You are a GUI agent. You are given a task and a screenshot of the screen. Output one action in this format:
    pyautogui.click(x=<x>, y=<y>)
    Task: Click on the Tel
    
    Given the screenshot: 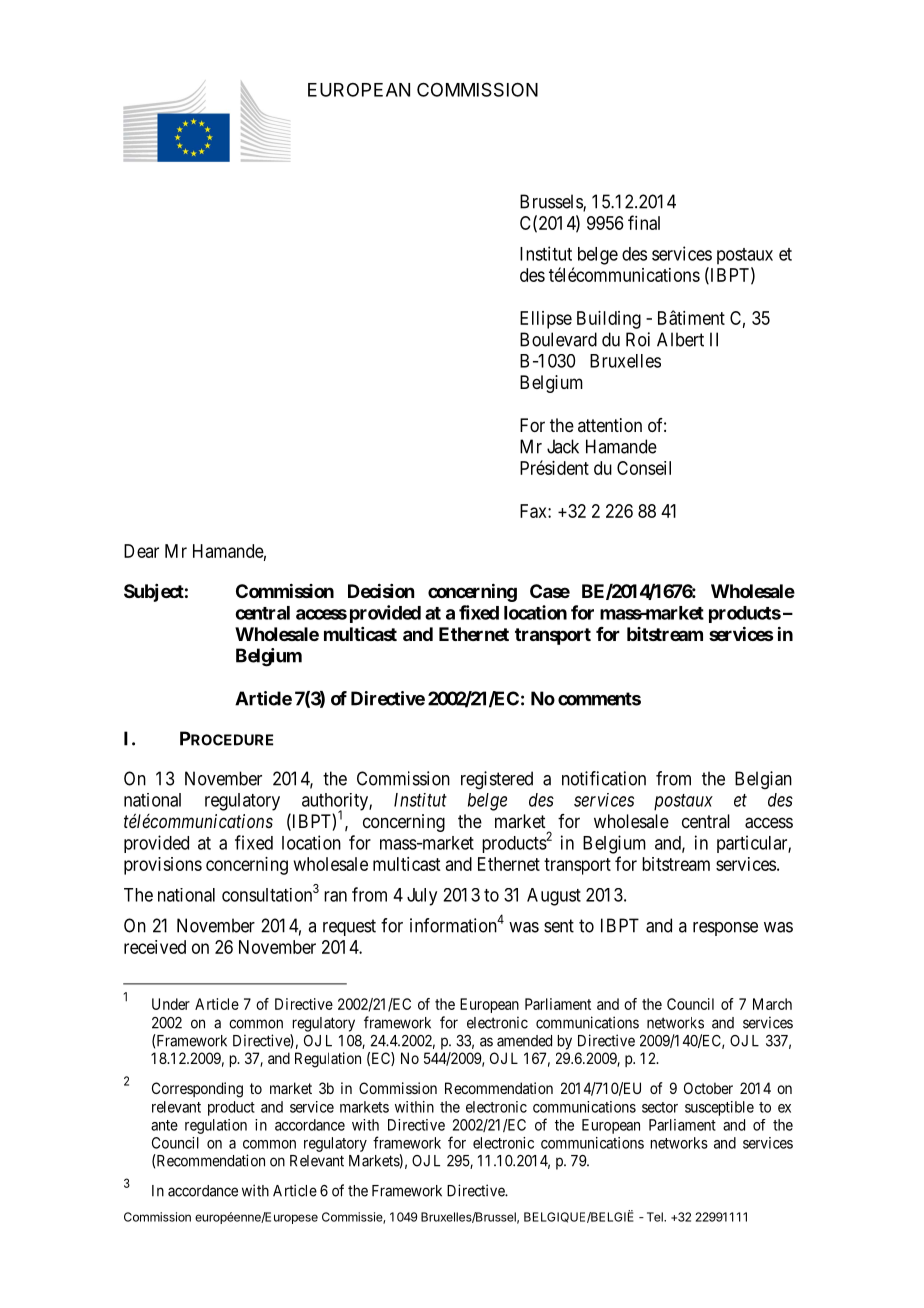 What is the action you would take?
    pyautogui.click(x=656, y=1217)
